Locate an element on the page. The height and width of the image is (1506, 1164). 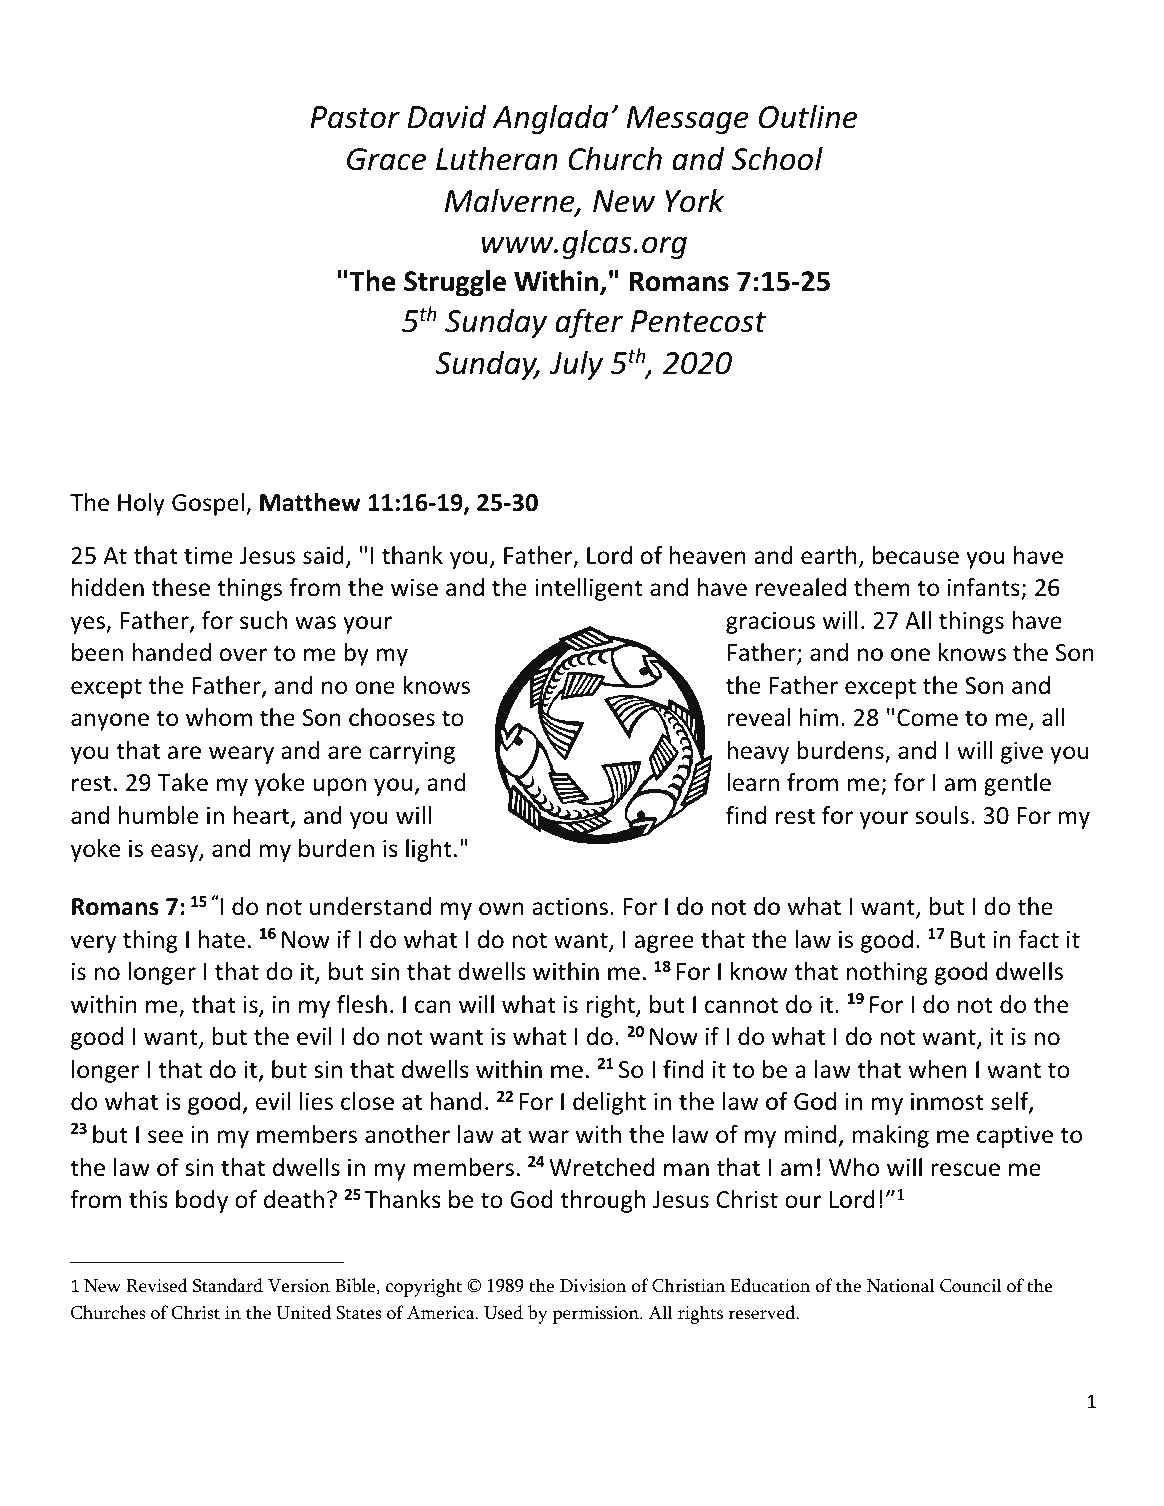
intelligent is located at coordinates (589, 589).
